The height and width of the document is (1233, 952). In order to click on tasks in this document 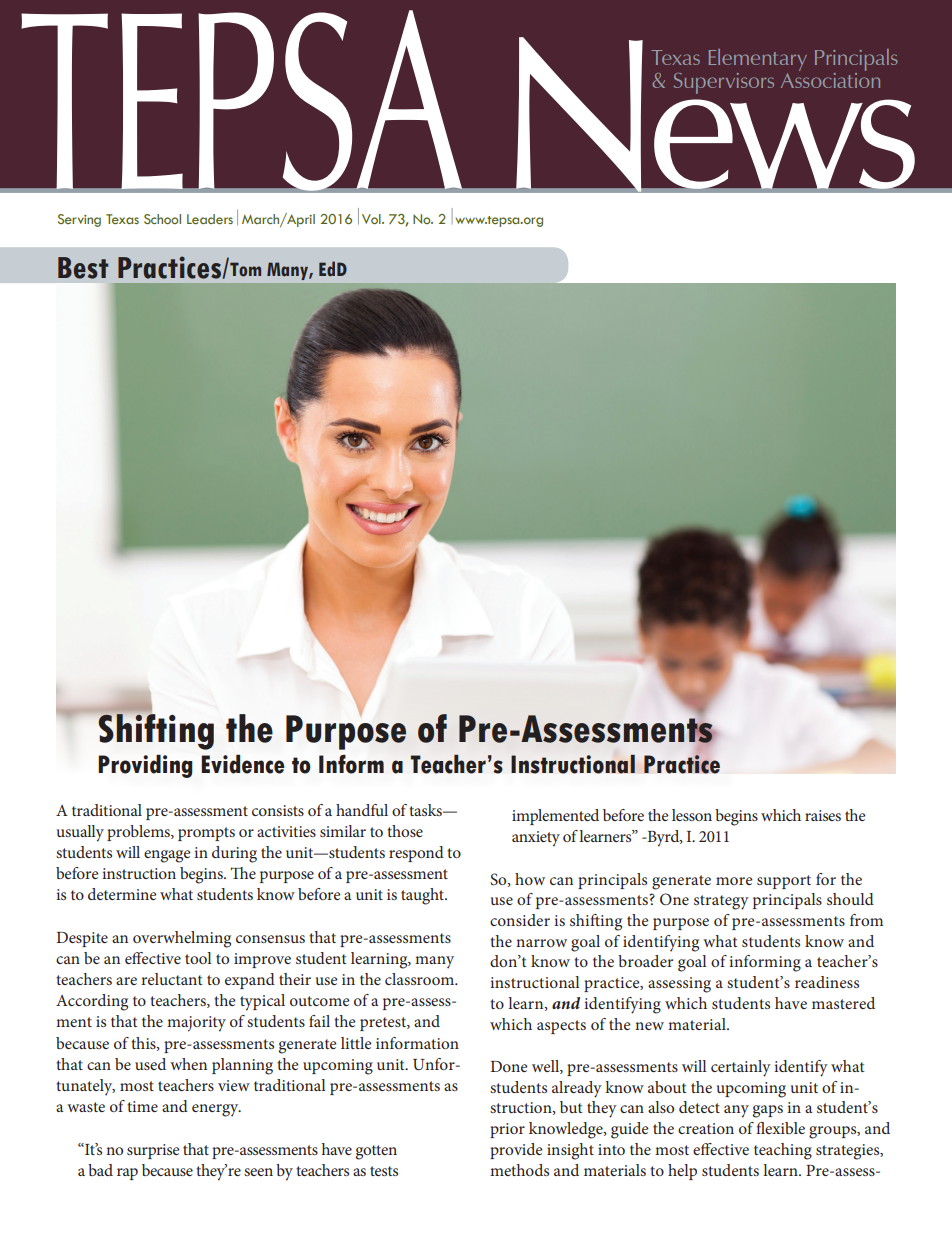, I will do `click(426, 810)`.
